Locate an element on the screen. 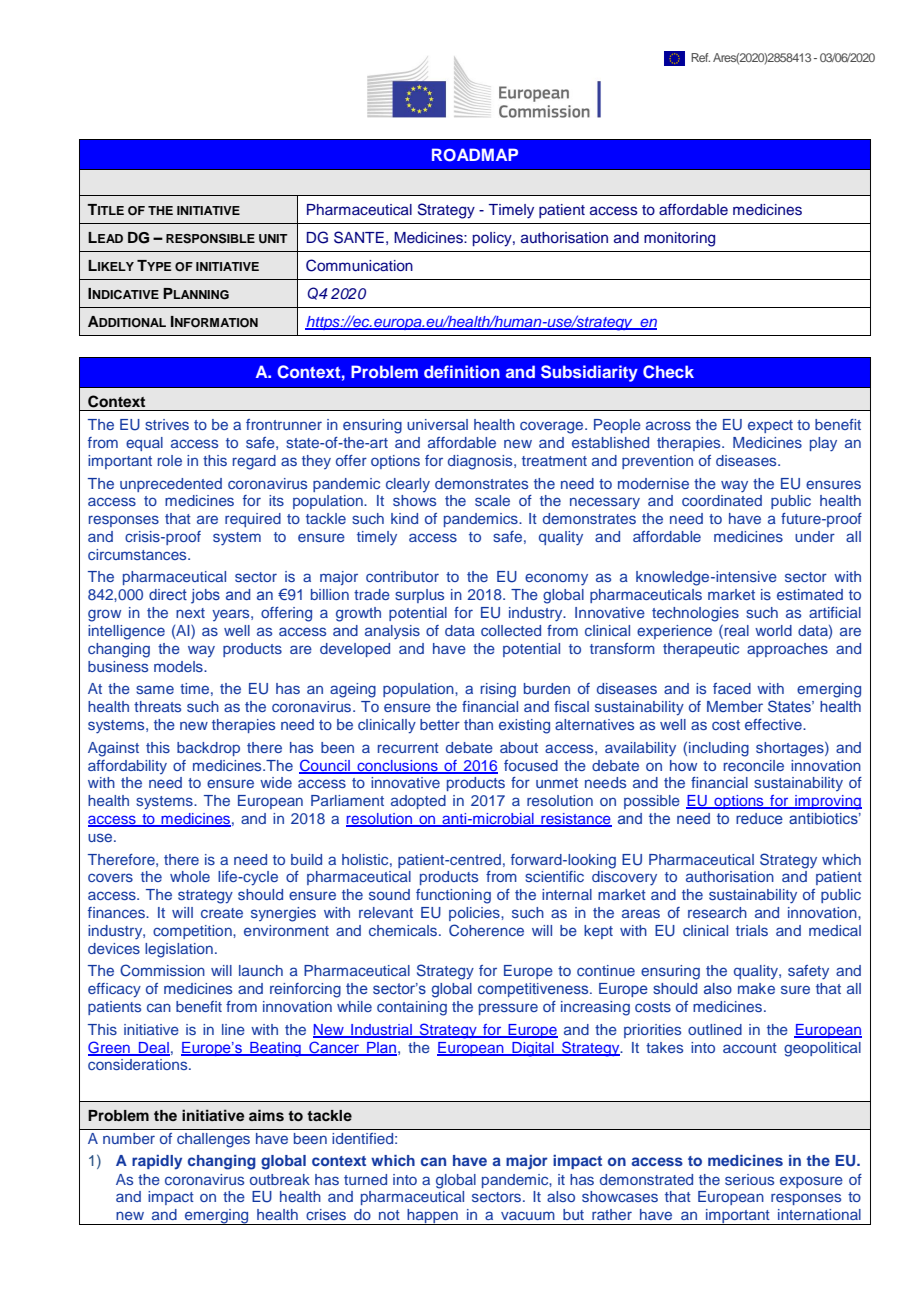  expect is located at coordinates (770, 426).
